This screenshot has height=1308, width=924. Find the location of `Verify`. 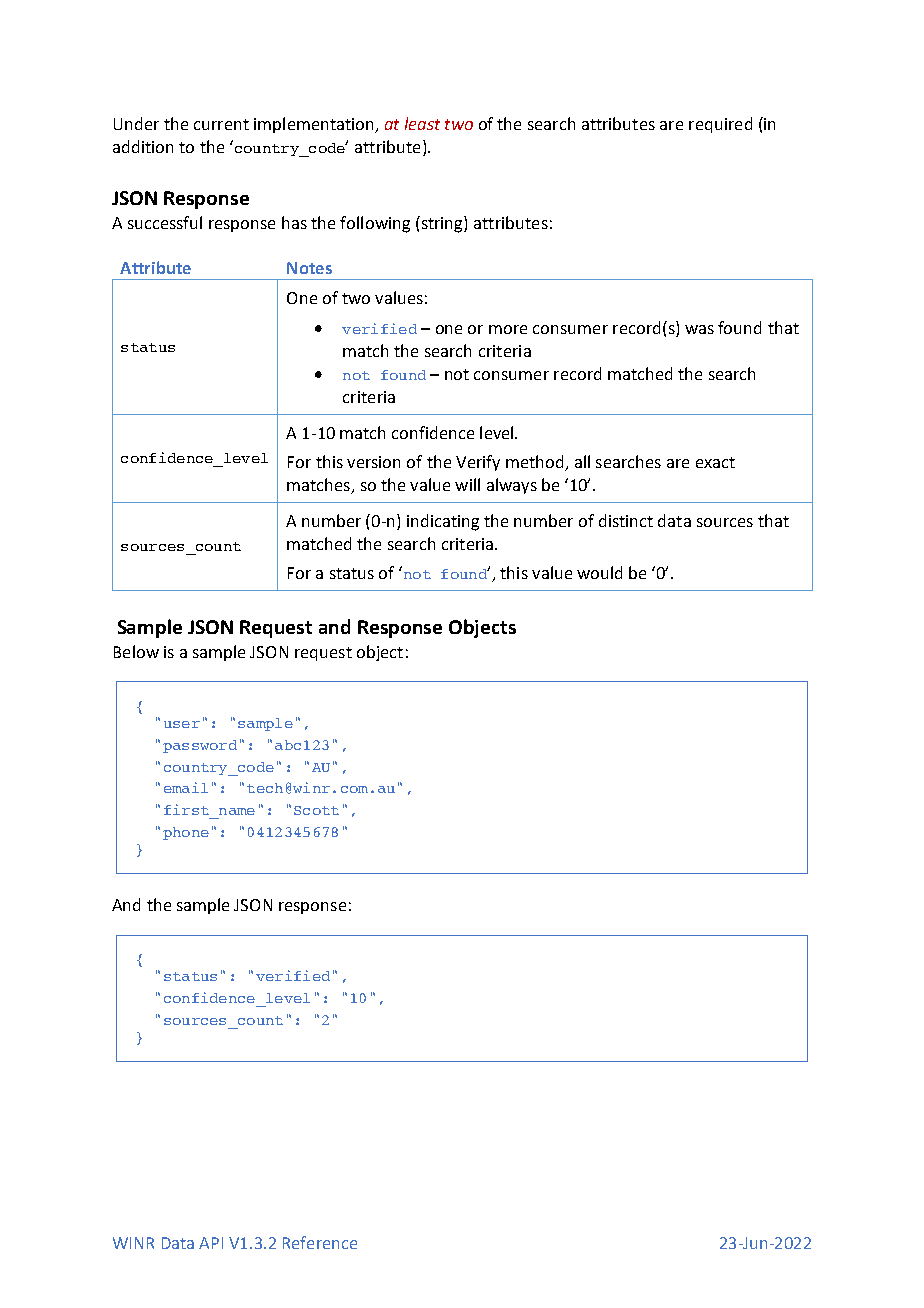

Verify is located at coordinates (478, 463).
